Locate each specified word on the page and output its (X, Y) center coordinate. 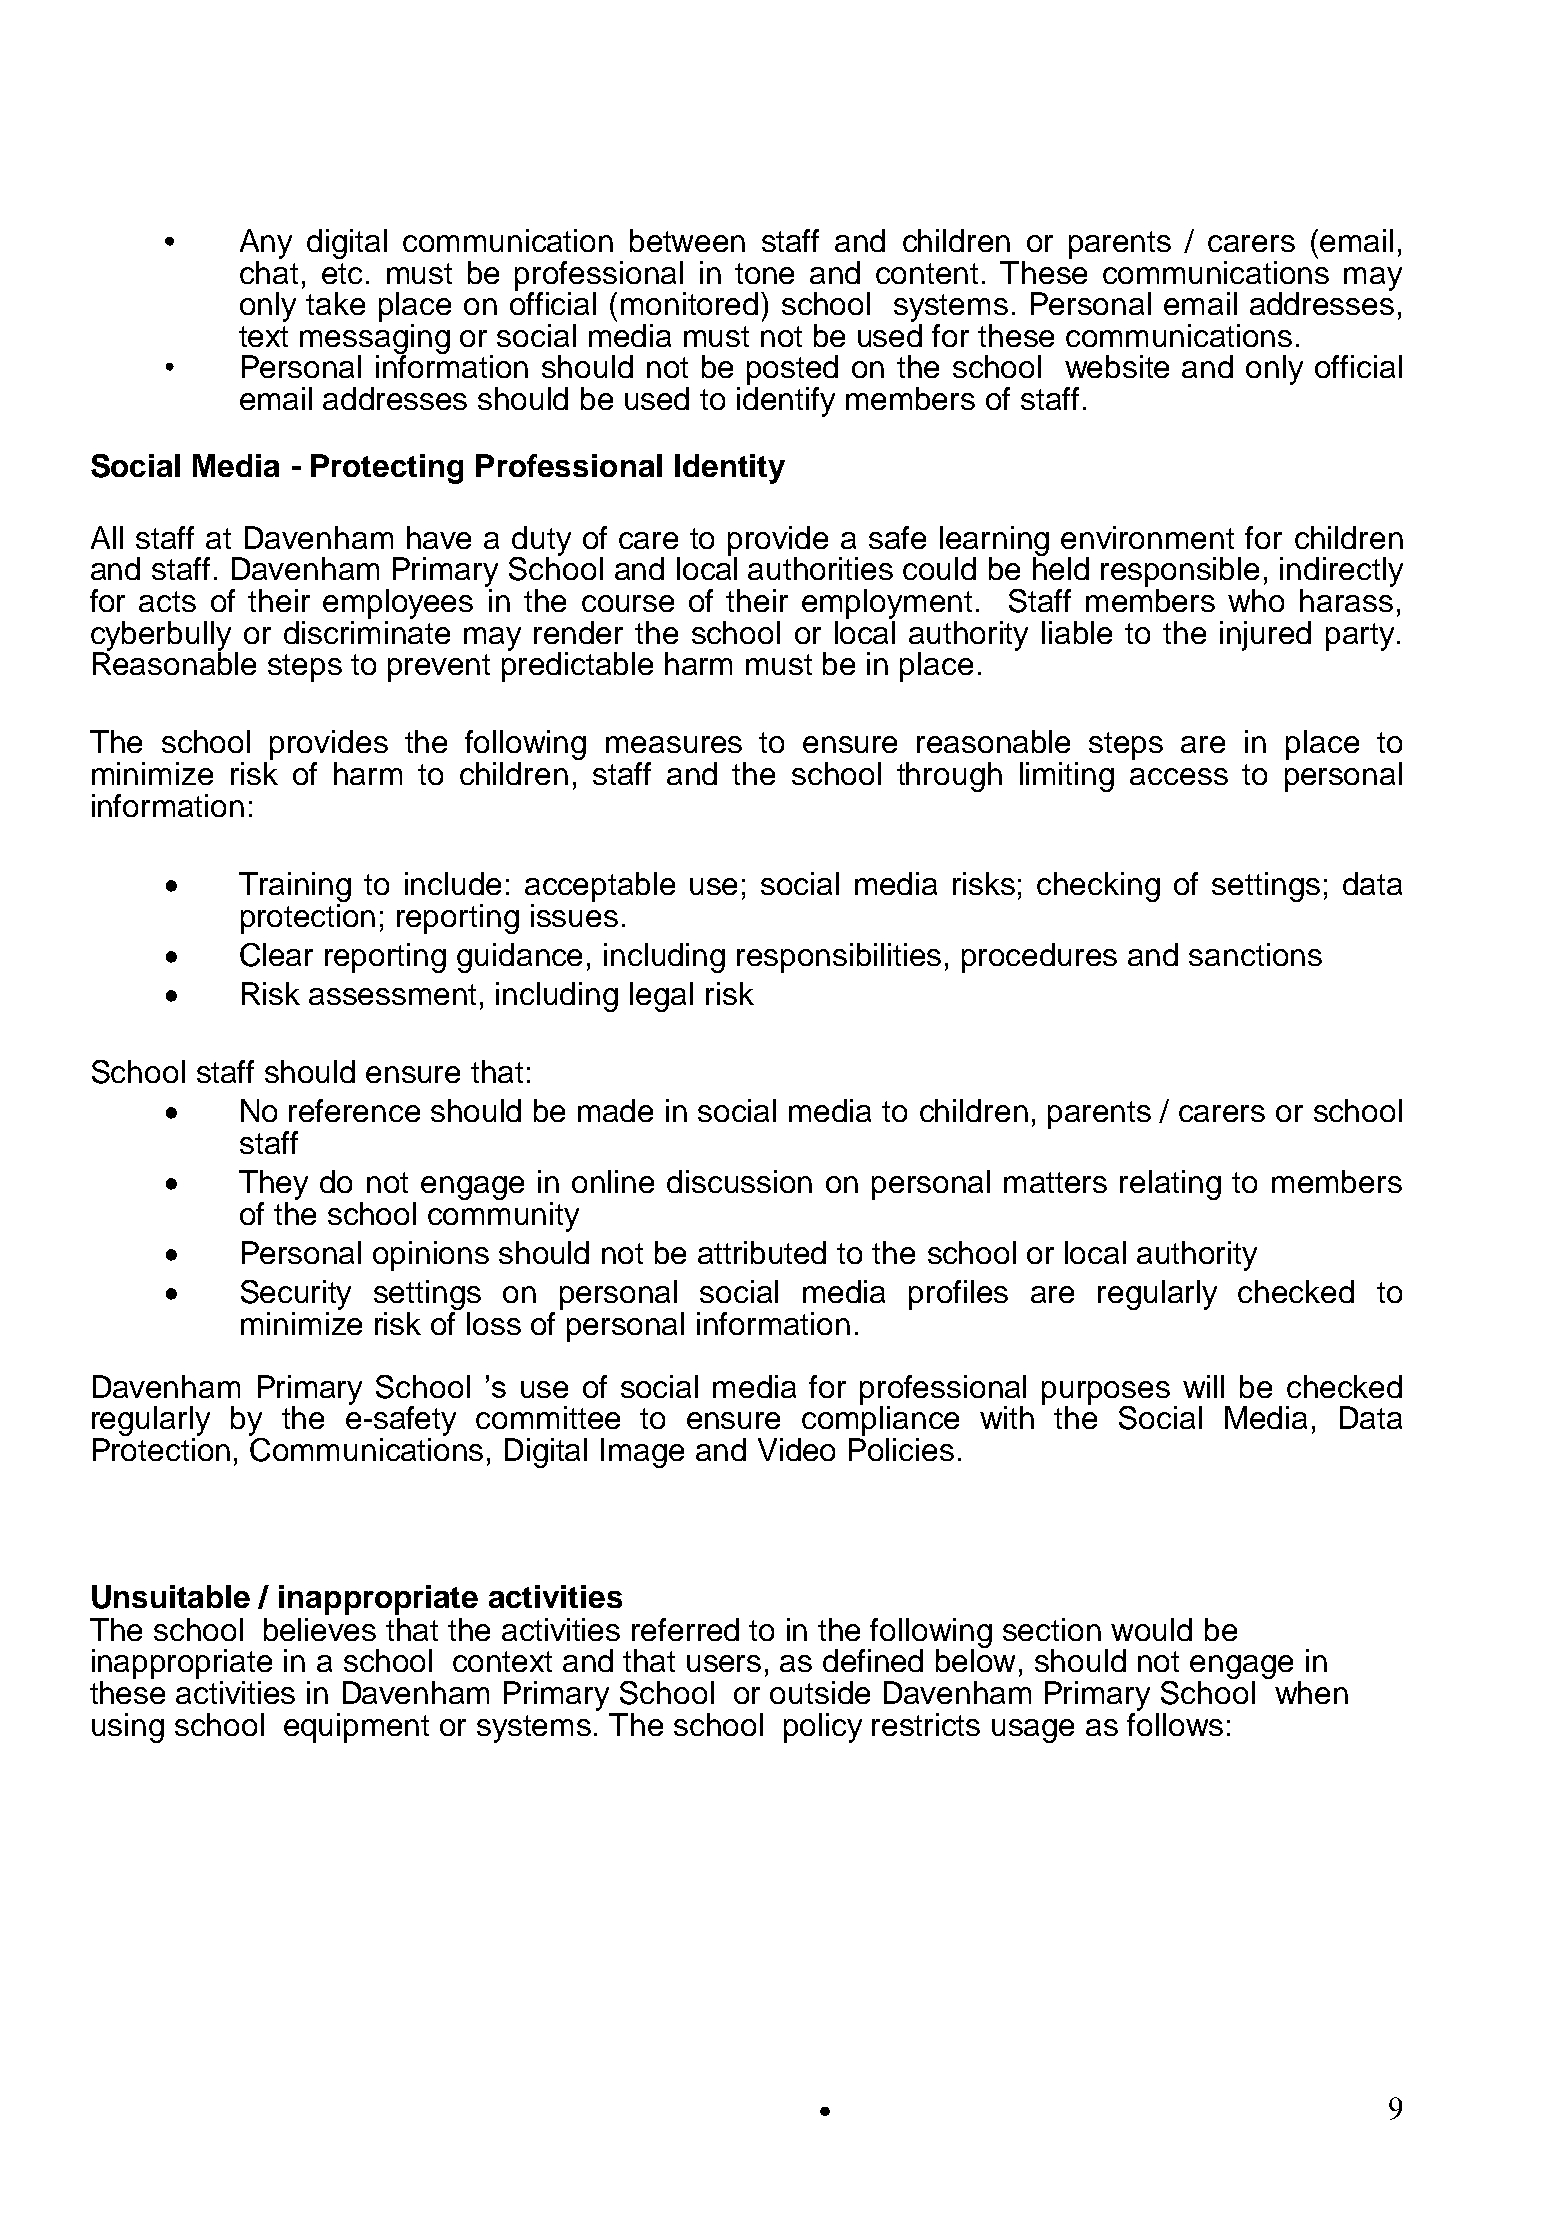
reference (354, 1110)
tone (764, 273)
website (1117, 366)
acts (167, 601)
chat (269, 271)
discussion (739, 1181)
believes (320, 1629)
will (1203, 1386)
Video (796, 1449)
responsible (1180, 572)
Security (296, 1295)
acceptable (600, 887)
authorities (820, 568)
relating (1170, 1185)
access (1179, 776)
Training (295, 888)
